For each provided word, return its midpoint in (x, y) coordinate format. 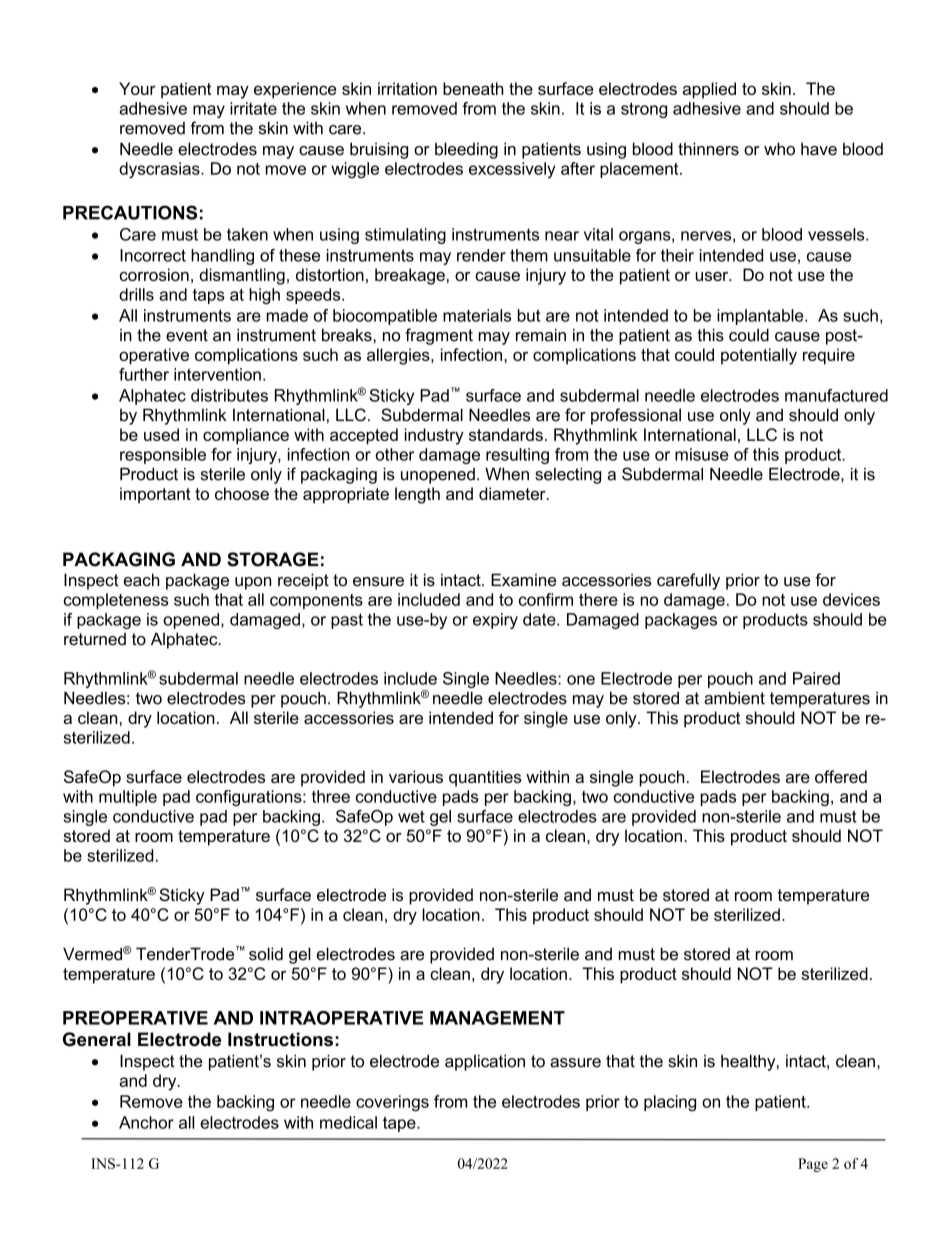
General (97, 1039)
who (779, 149)
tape (400, 1124)
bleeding (466, 150)
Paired (816, 678)
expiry (495, 621)
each (142, 580)
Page (813, 1165)
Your (137, 88)
